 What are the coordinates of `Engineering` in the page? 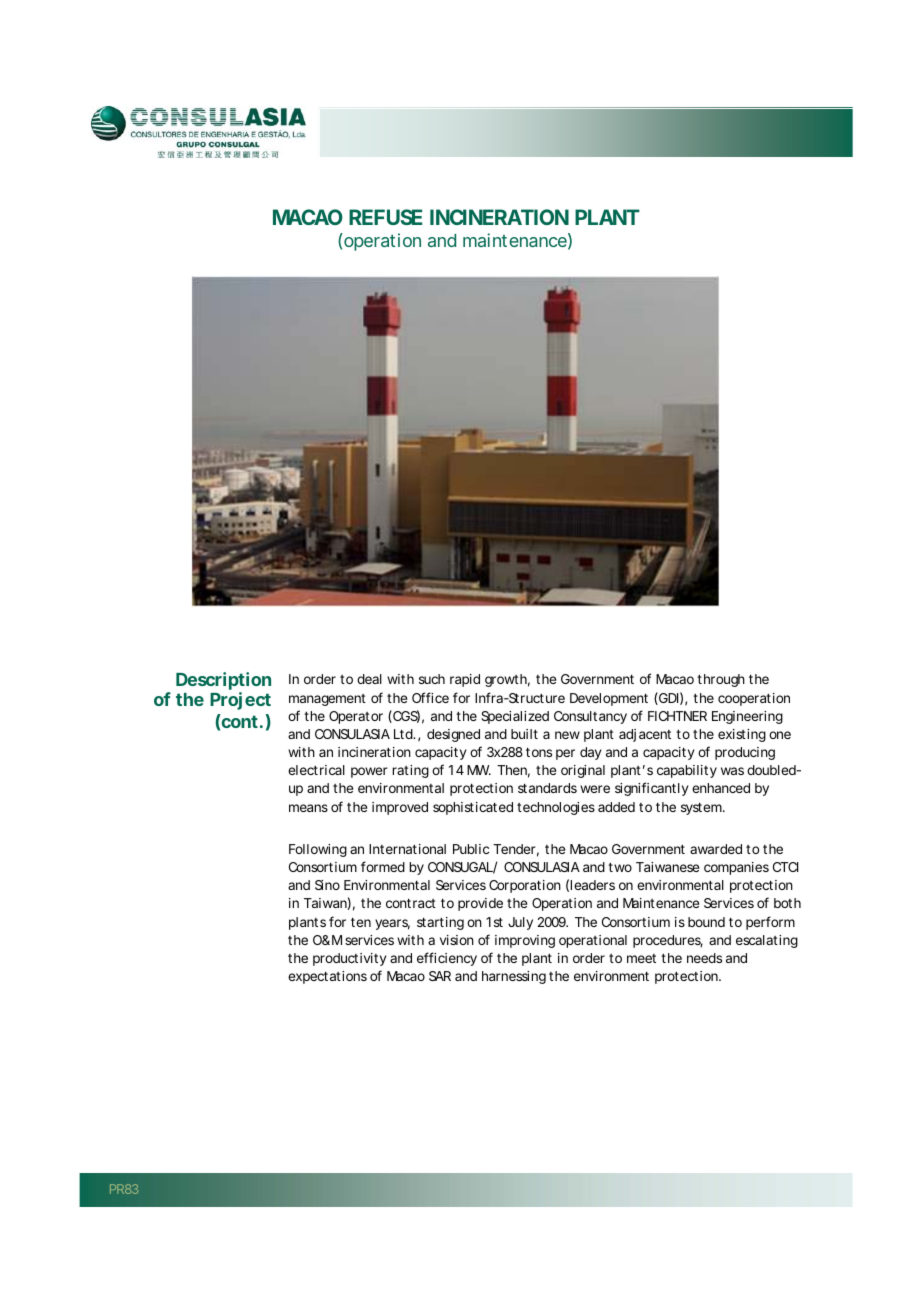 It's located at (747, 717).
